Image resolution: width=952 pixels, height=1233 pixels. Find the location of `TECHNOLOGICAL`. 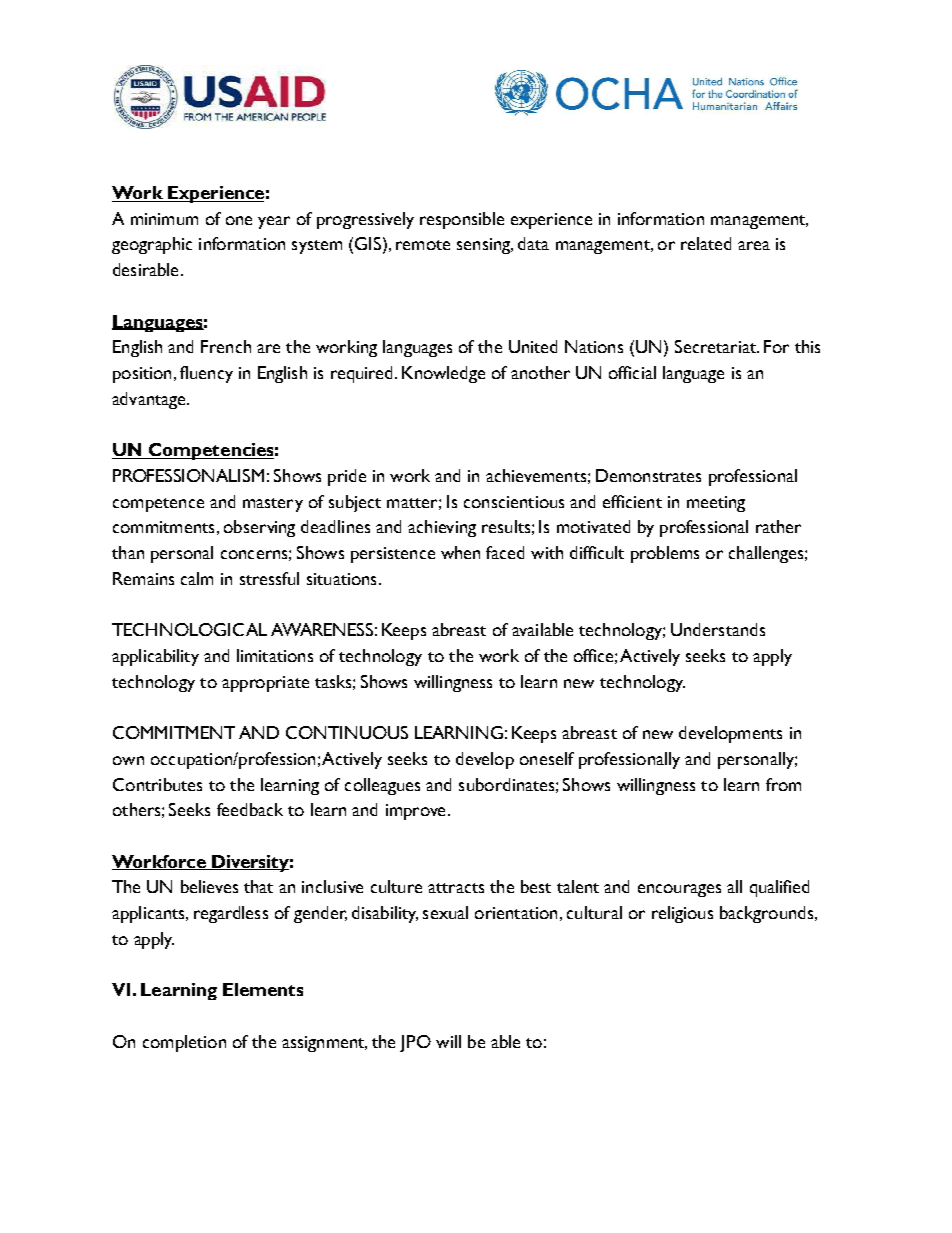

TECHNOLOGICAL is located at coordinates (189, 629).
